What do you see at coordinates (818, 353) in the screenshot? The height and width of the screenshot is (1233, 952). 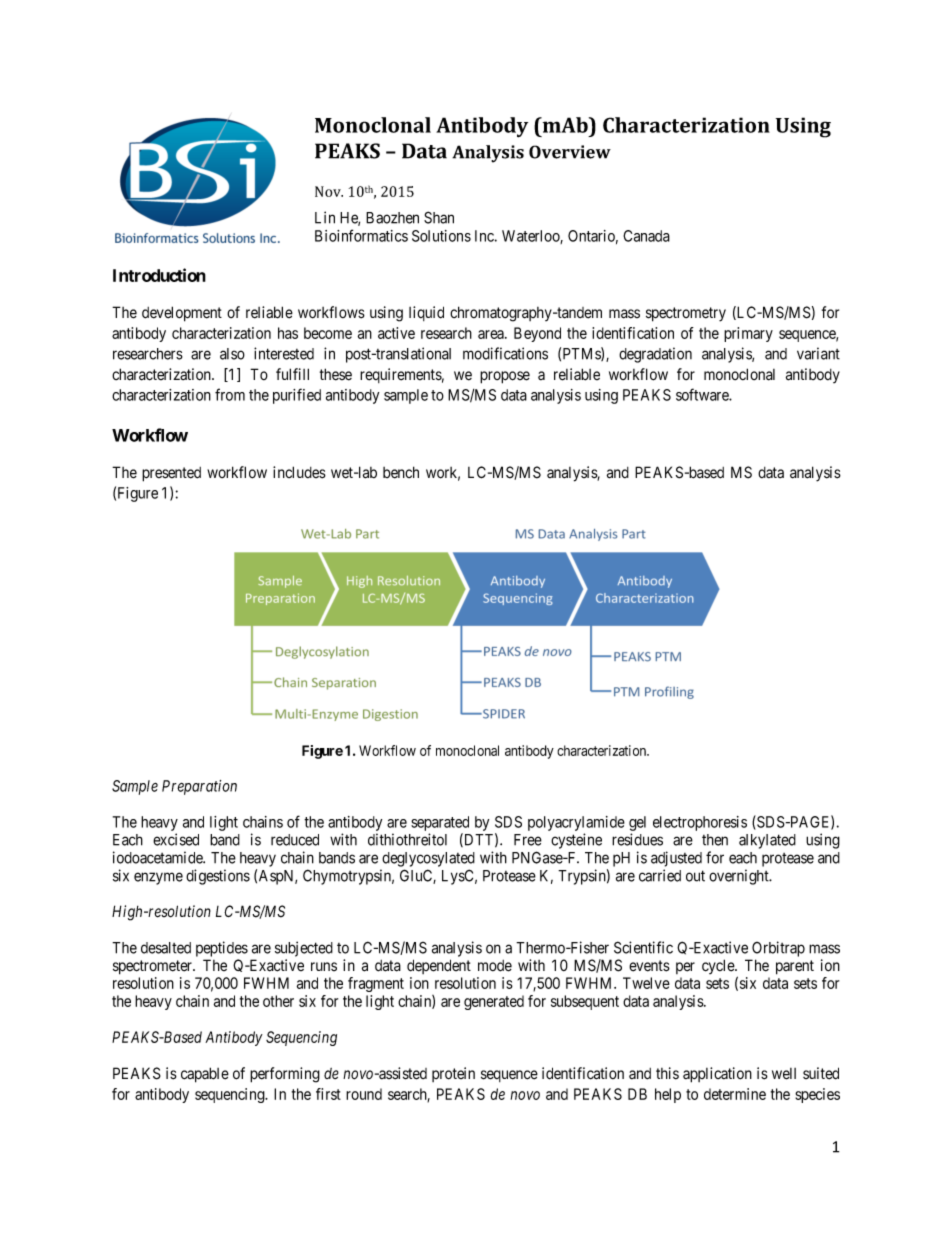 I see `variant` at bounding box center [818, 353].
